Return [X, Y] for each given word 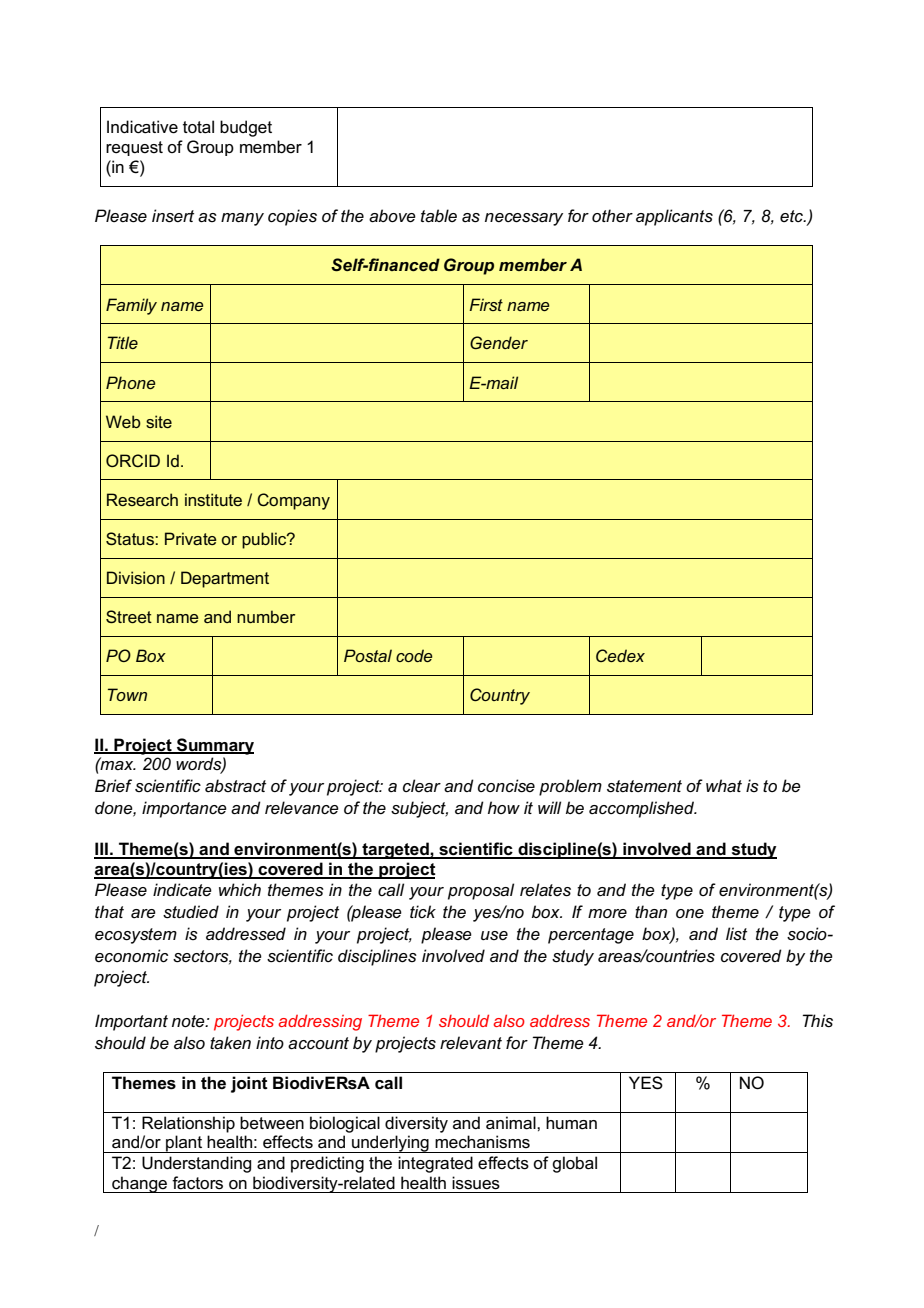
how [504, 807]
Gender [499, 342]
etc [792, 216]
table [439, 216]
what [724, 785]
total [198, 127]
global [574, 1164]
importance [184, 809]
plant [184, 1144]
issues [476, 1183]
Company [293, 501]
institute [213, 499]
